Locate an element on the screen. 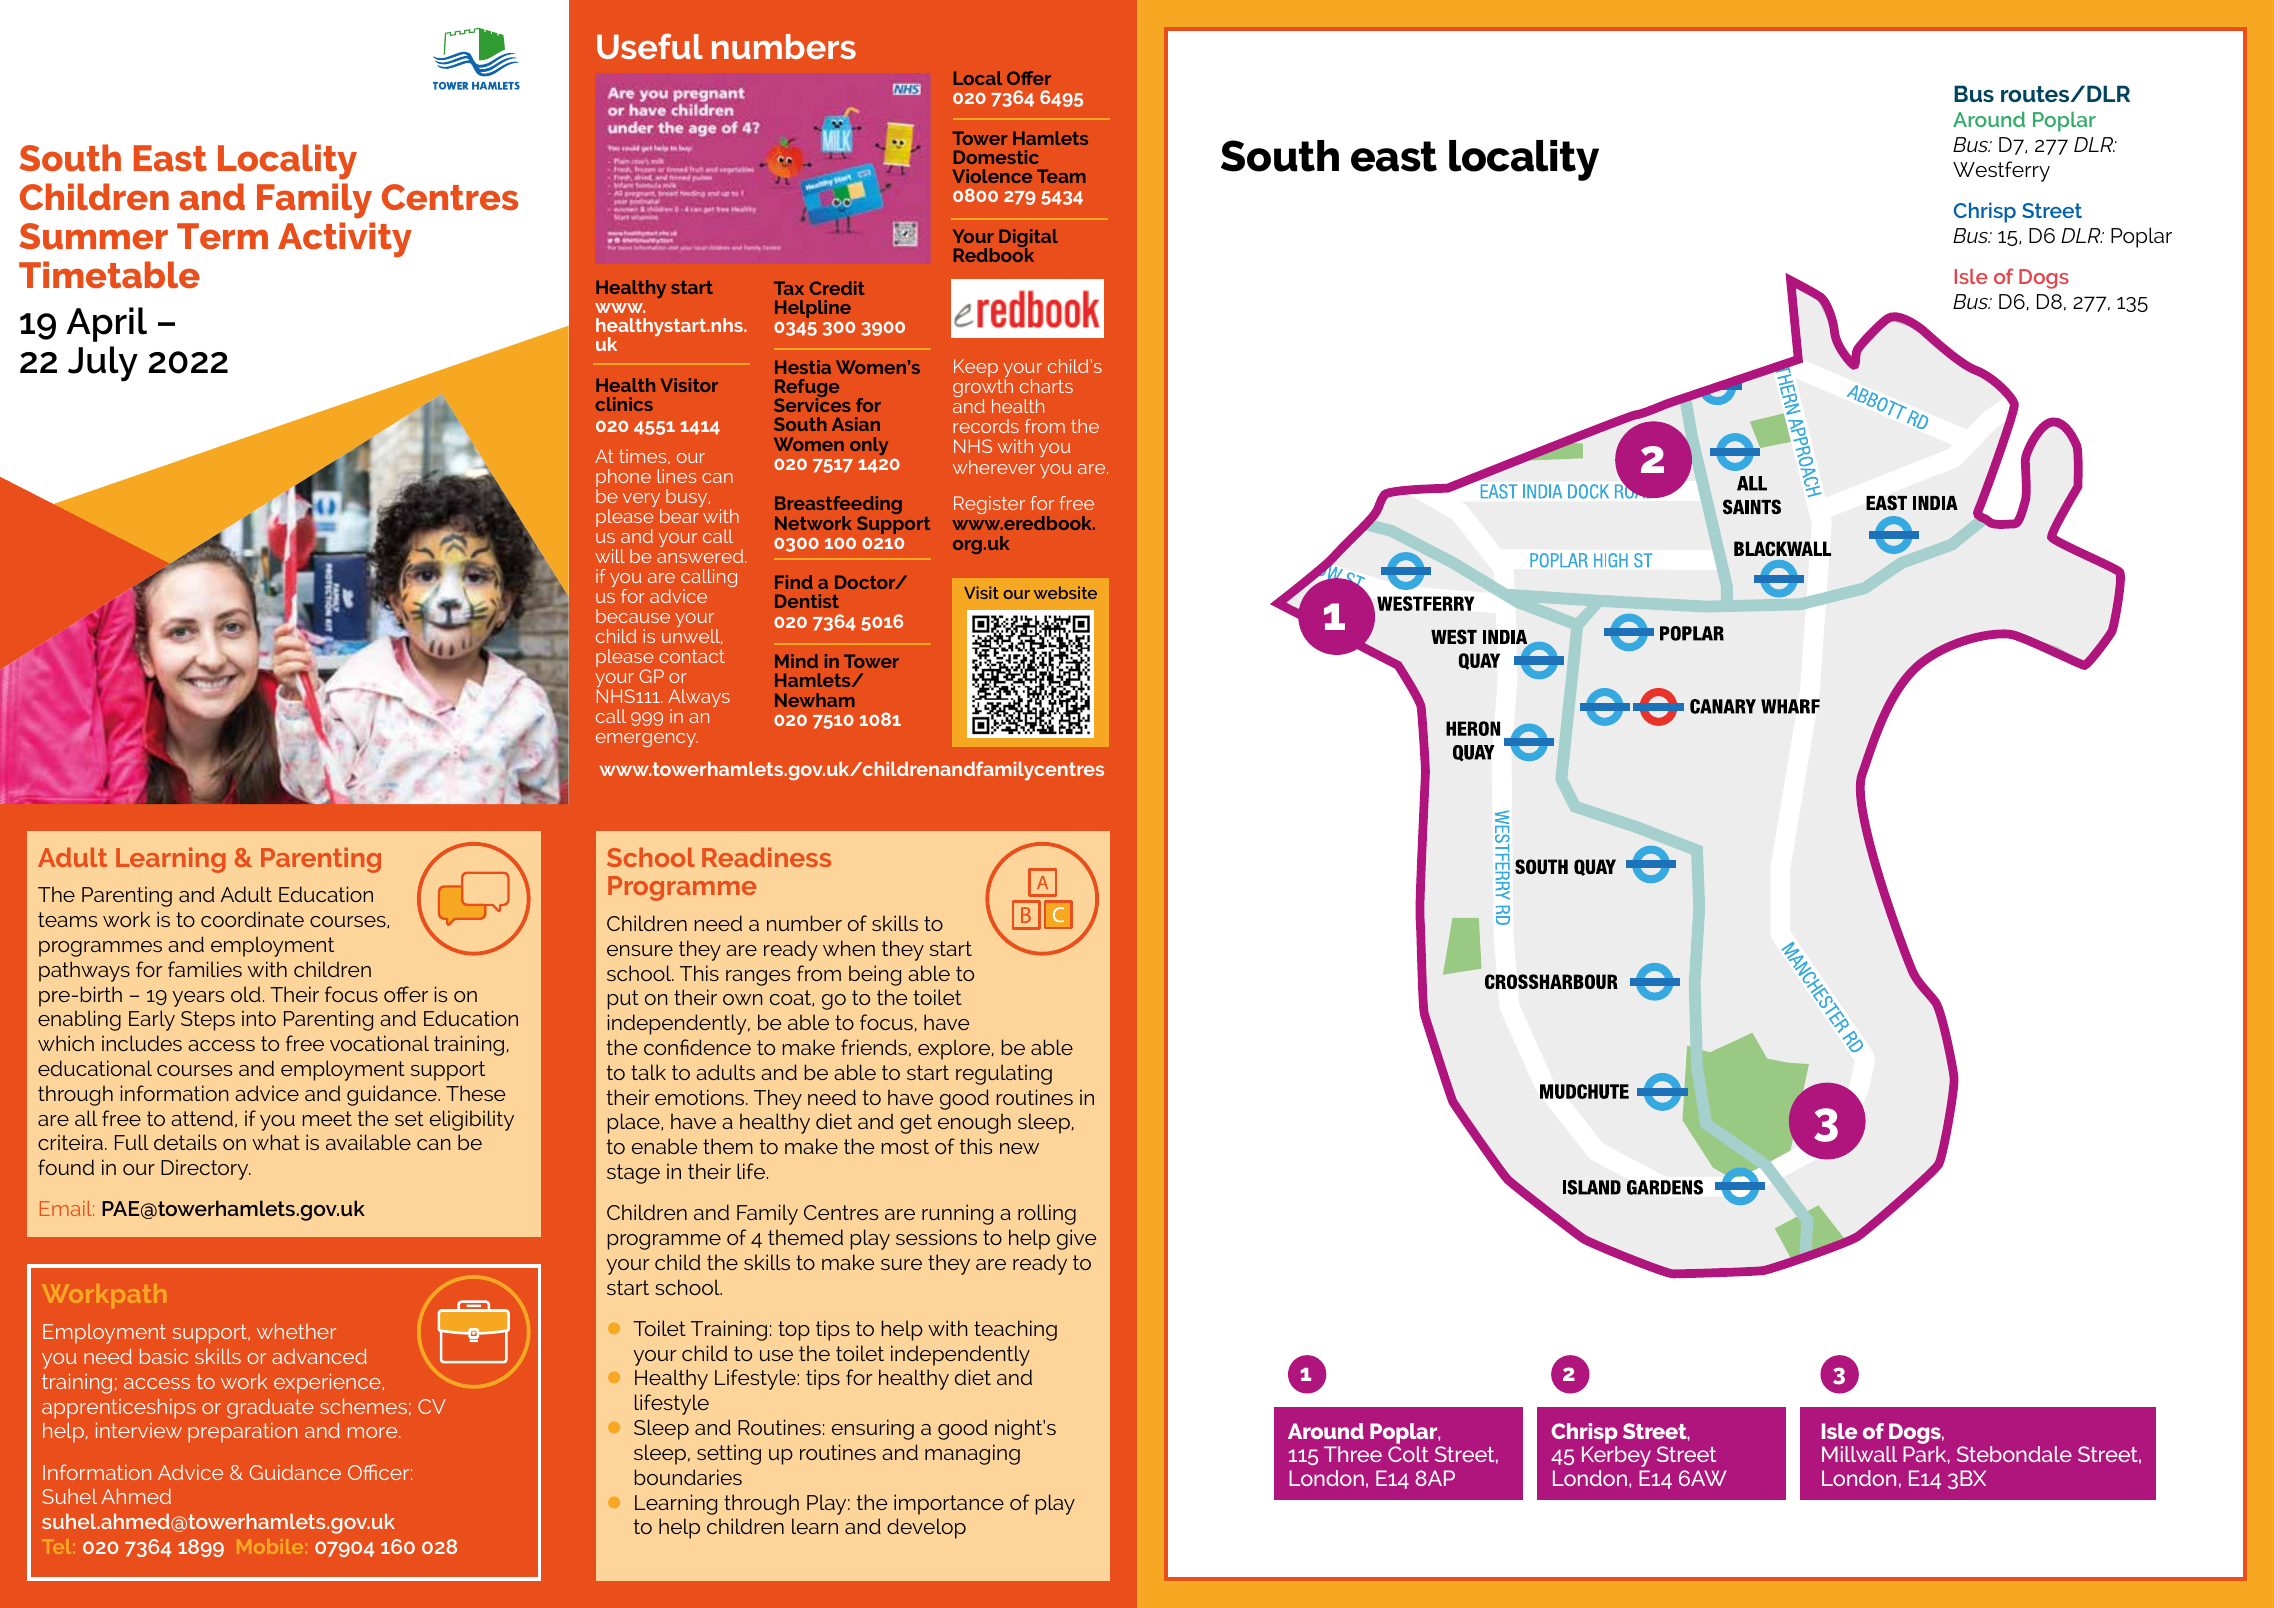 This screenshot has width=2274, height=1608. Readiness is located at coordinates (766, 857).
